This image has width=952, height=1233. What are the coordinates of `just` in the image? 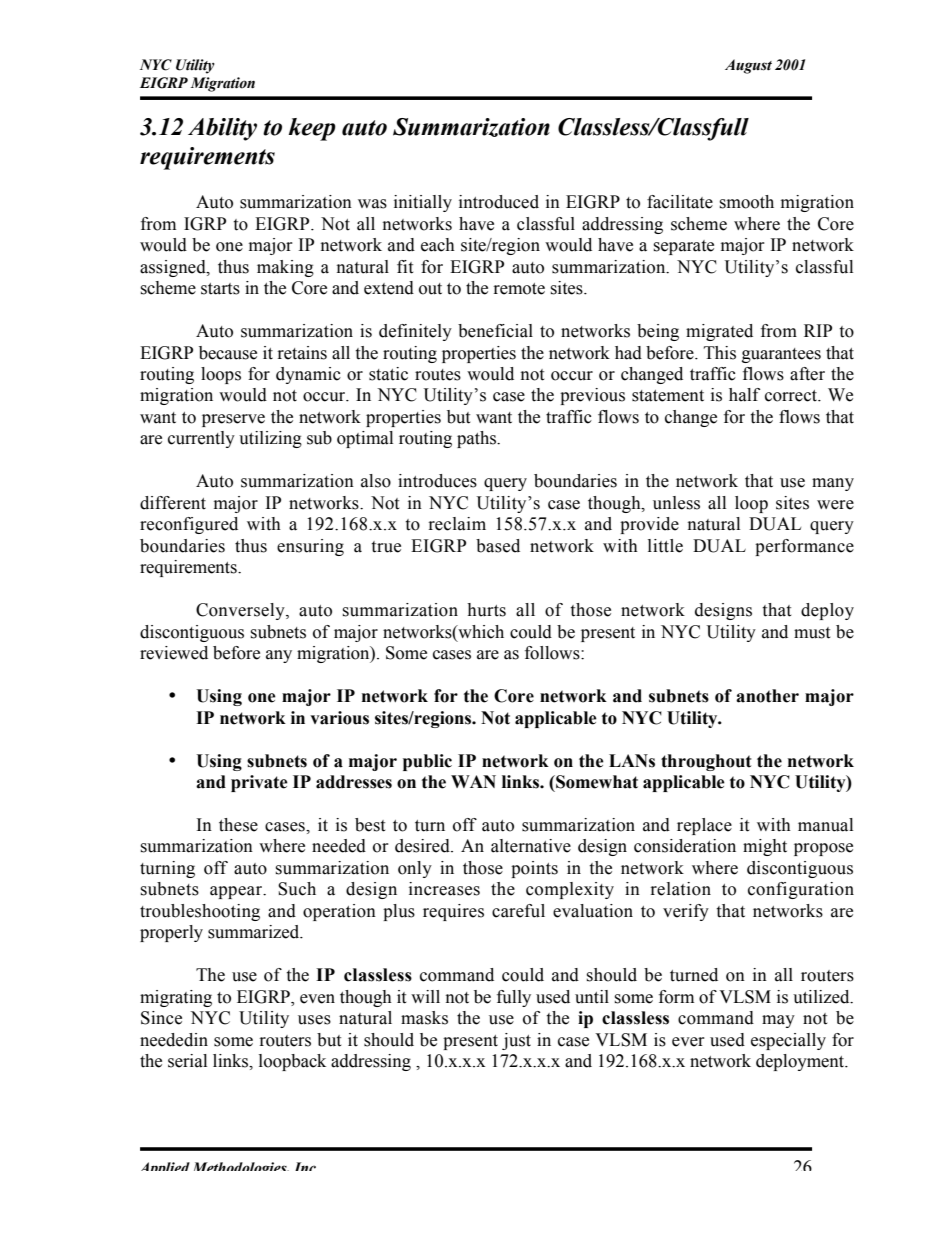 It's located at (516, 1041).
